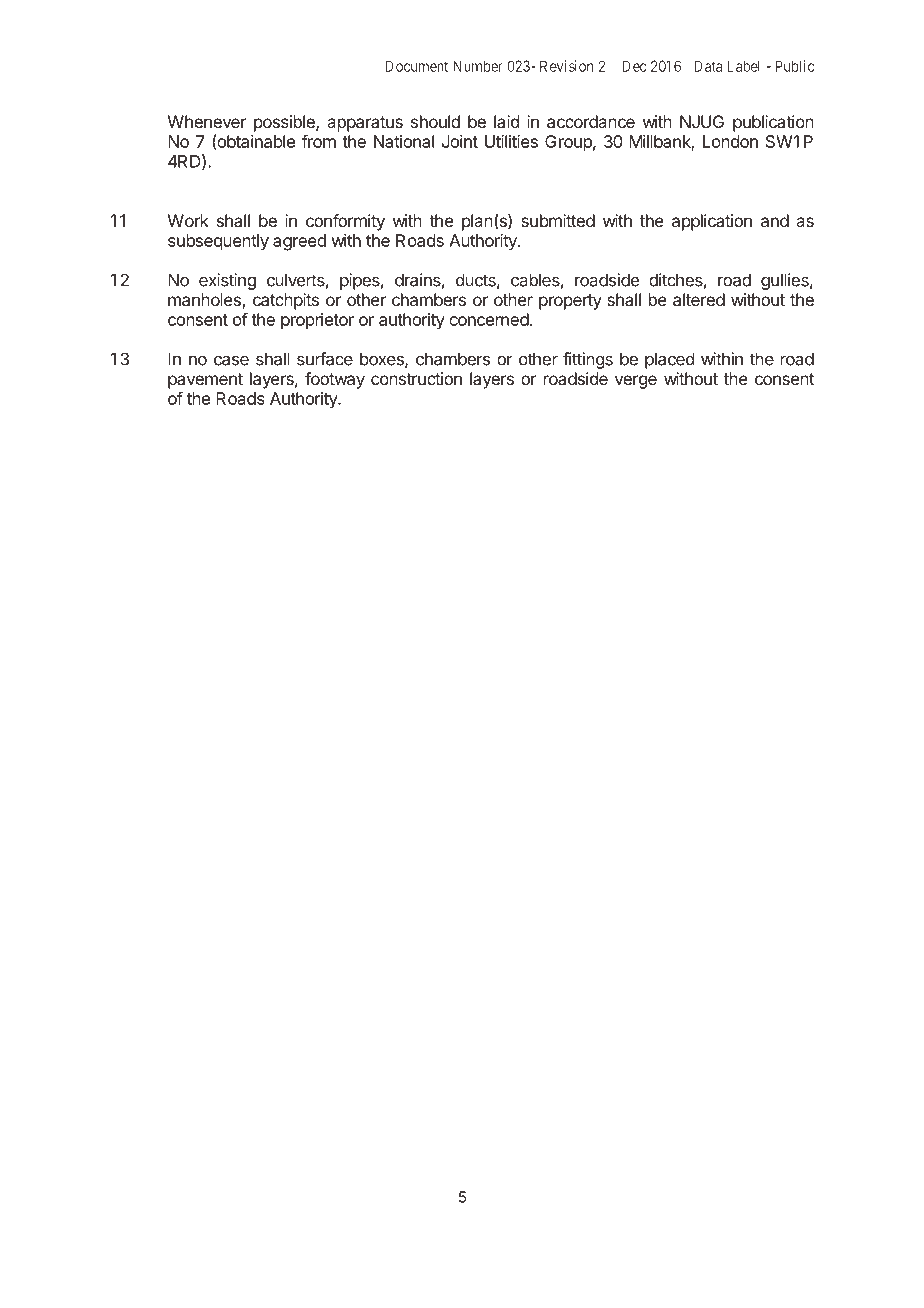 The width and height of the image is (924, 1308). Describe the element at coordinates (460, 141) in the image. I see `Joint` at that location.
